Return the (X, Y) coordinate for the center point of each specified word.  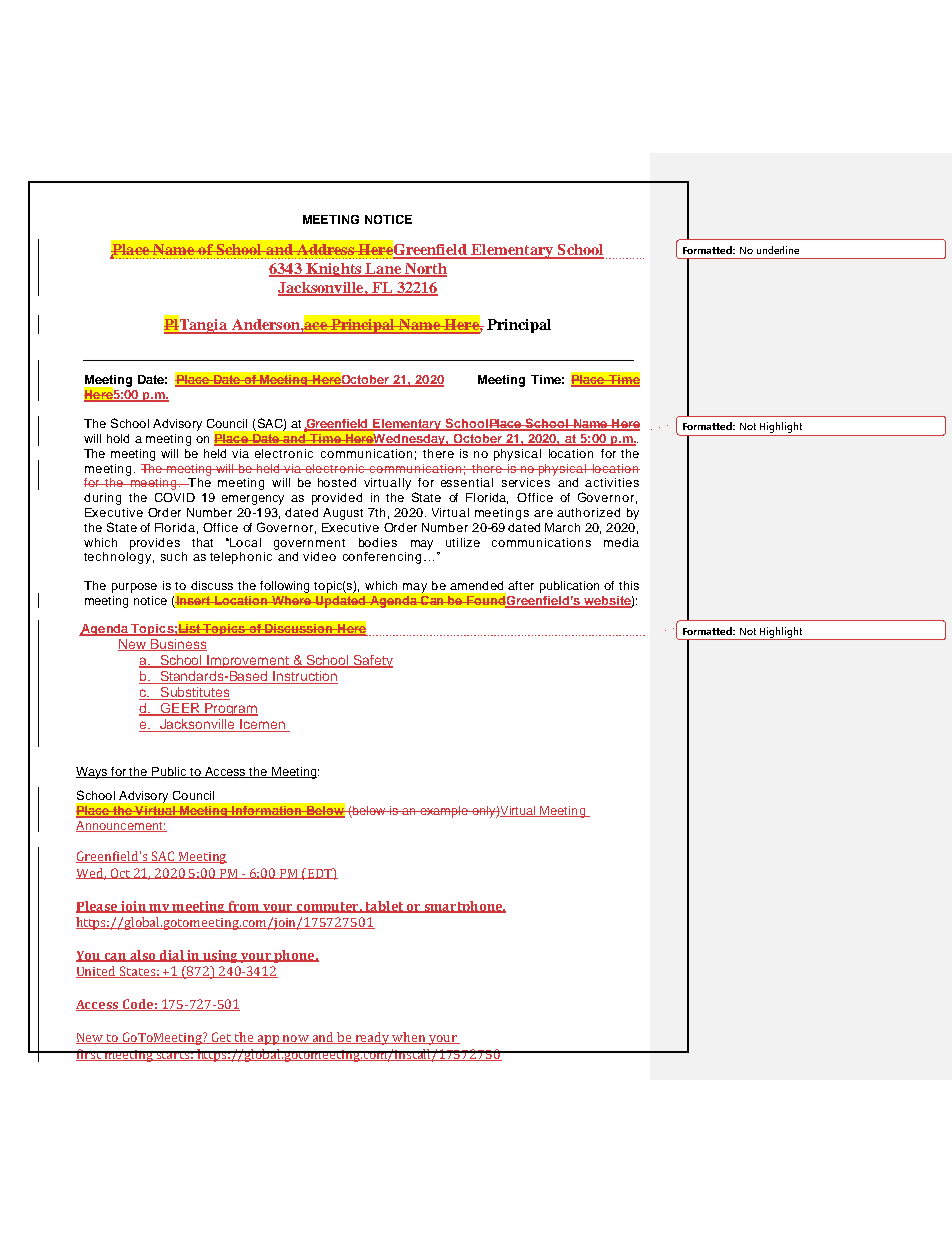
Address (325, 249)
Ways (93, 773)
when (408, 1038)
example (444, 812)
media (621, 542)
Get (221, 1038)
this (629, 585)
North (425, 270)
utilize (463, 542)
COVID (175, 497)
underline (778, 250)
